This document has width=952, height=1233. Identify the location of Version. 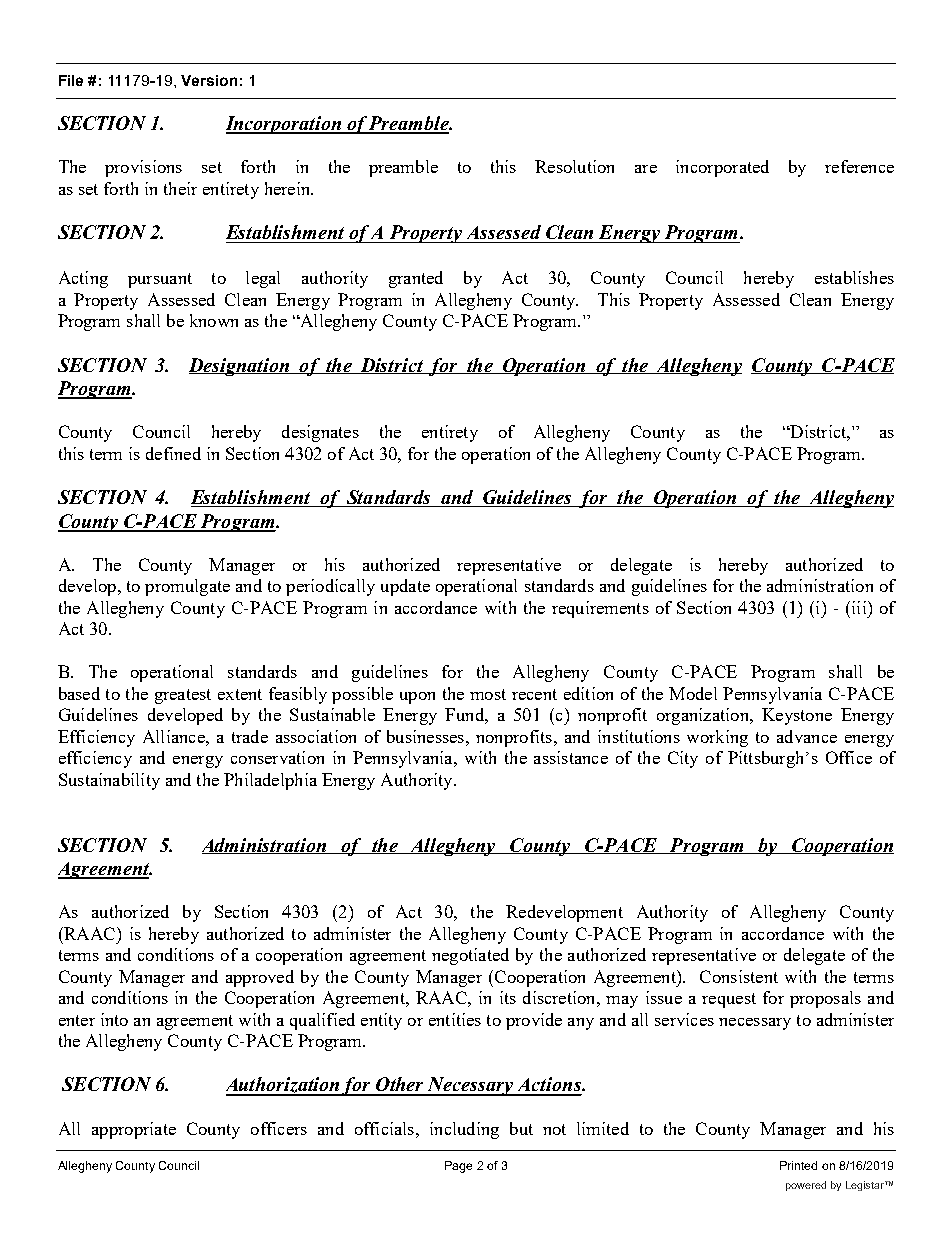
(209, 80).
